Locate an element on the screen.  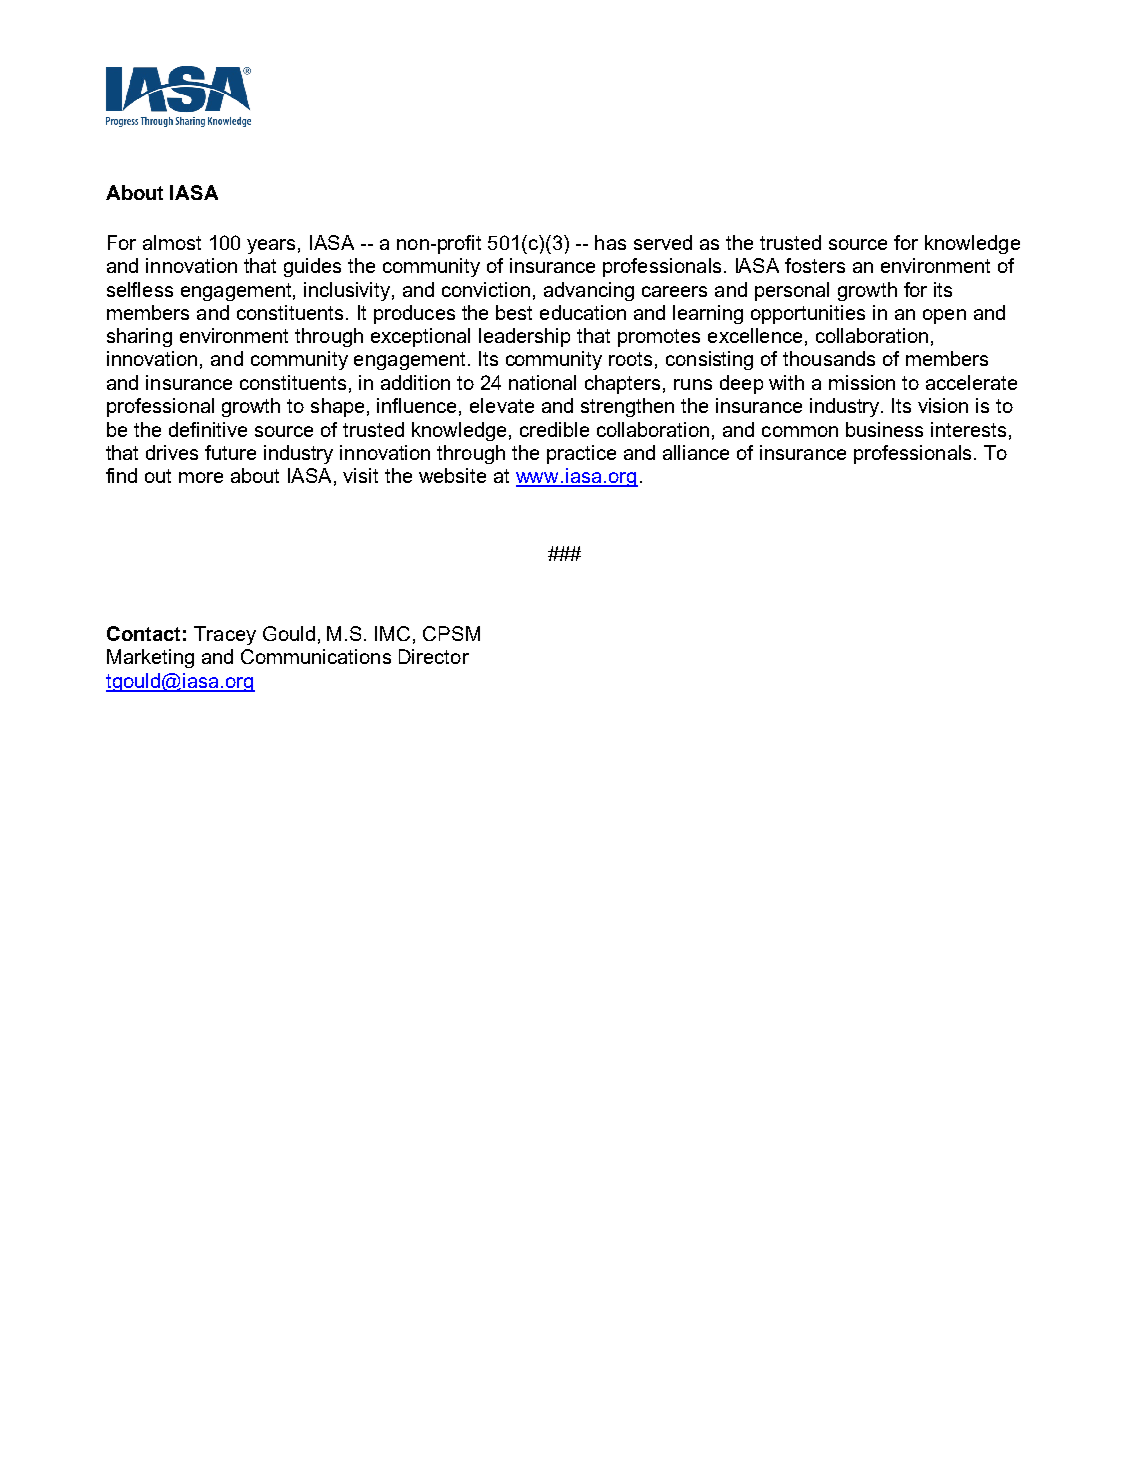
fosters is located at coordinates (815, 265).
